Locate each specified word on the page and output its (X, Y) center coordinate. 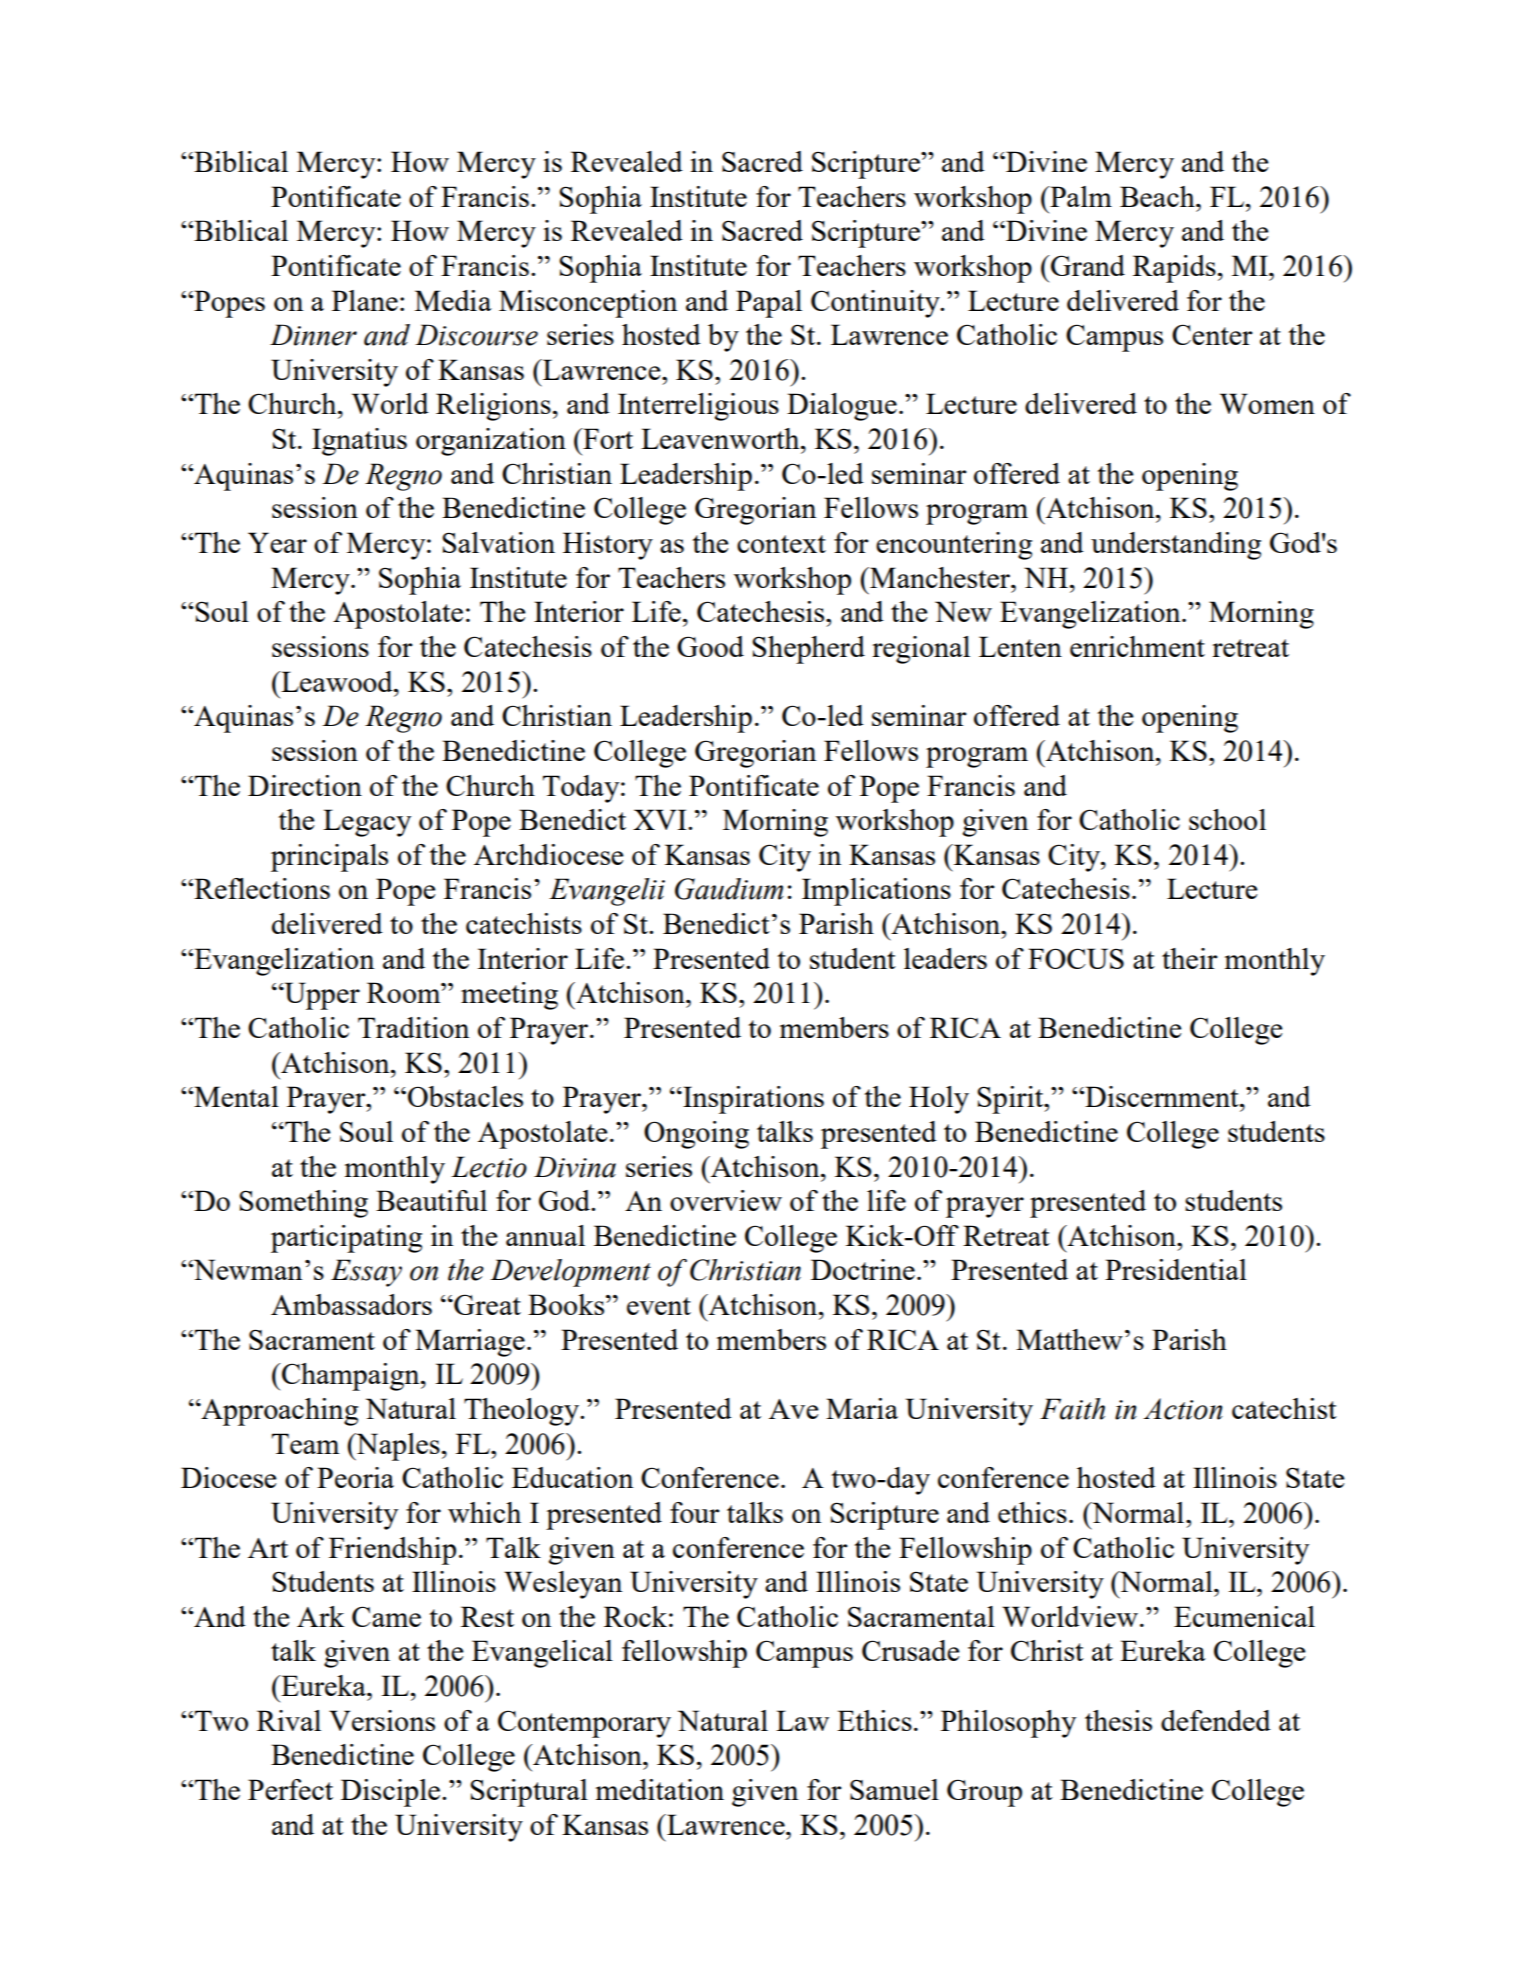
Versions (382, 1720)
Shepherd (808, 650)
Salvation (498, 542)
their (1190, 958)
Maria (862, 1408)
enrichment (1137, 646)
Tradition (413, 1027)
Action (1183, 1409)
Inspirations (752, 1100)
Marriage (470, 1343)
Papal (769, 304)
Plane (365, 300)
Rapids (1174, 269)
